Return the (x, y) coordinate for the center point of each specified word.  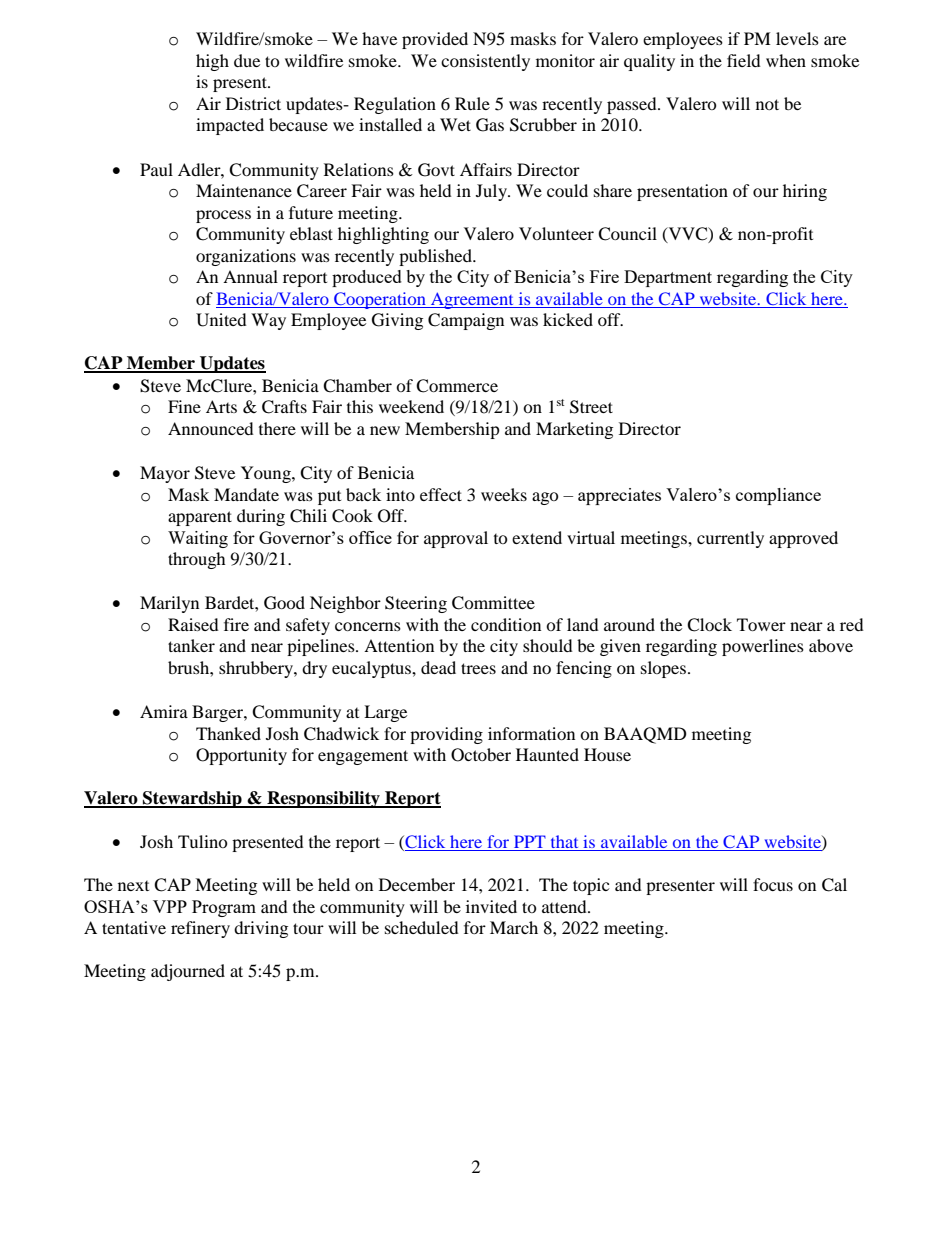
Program (224, 908)
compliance (778, 496)
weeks (504, 494)
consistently (485, 62)
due (247, 60)
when (786, 60)
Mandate (246, 494)
